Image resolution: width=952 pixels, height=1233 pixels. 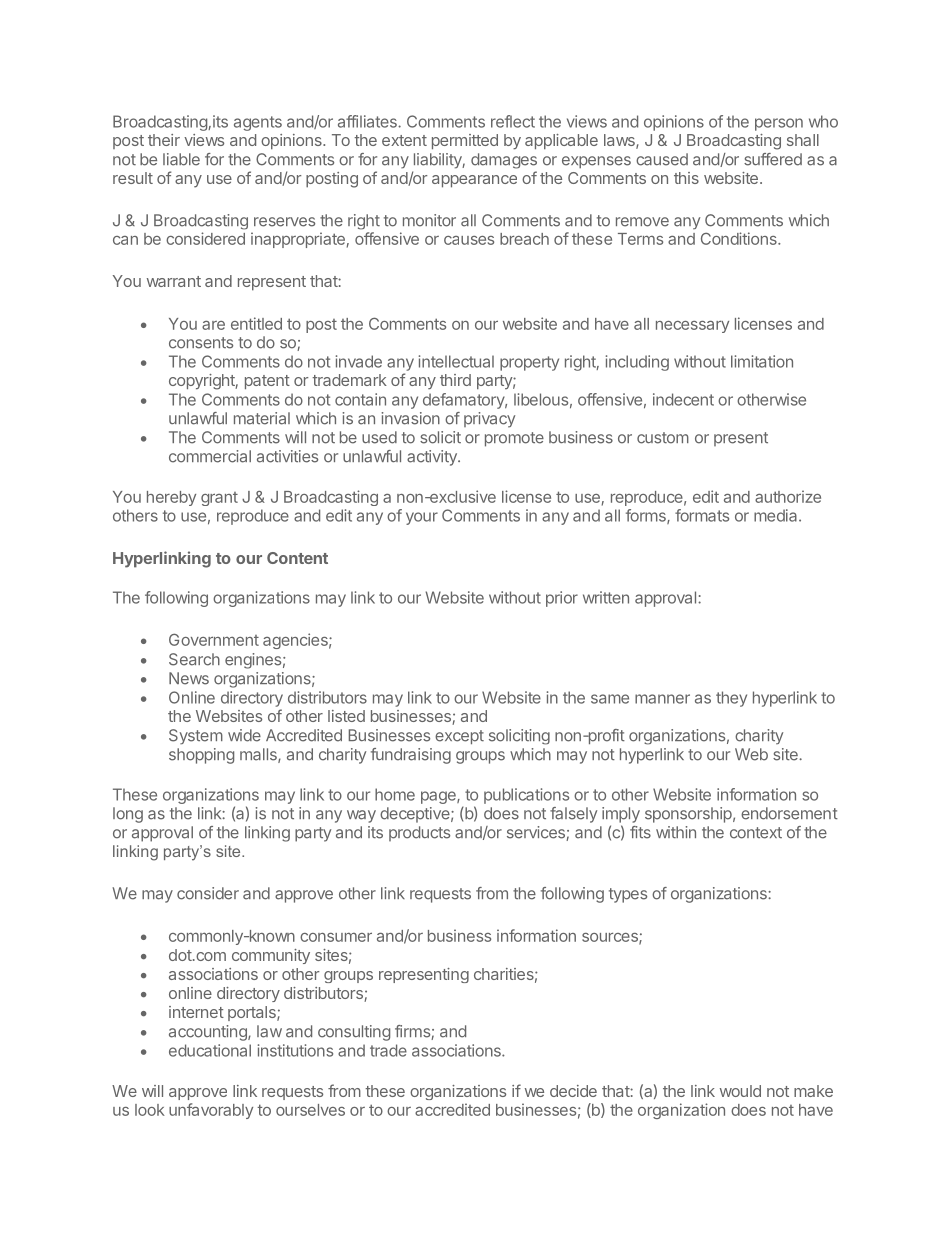 What do you see at coordinates (201, 343) in the document?
I see `consents` at bounding box center [201, 343].
